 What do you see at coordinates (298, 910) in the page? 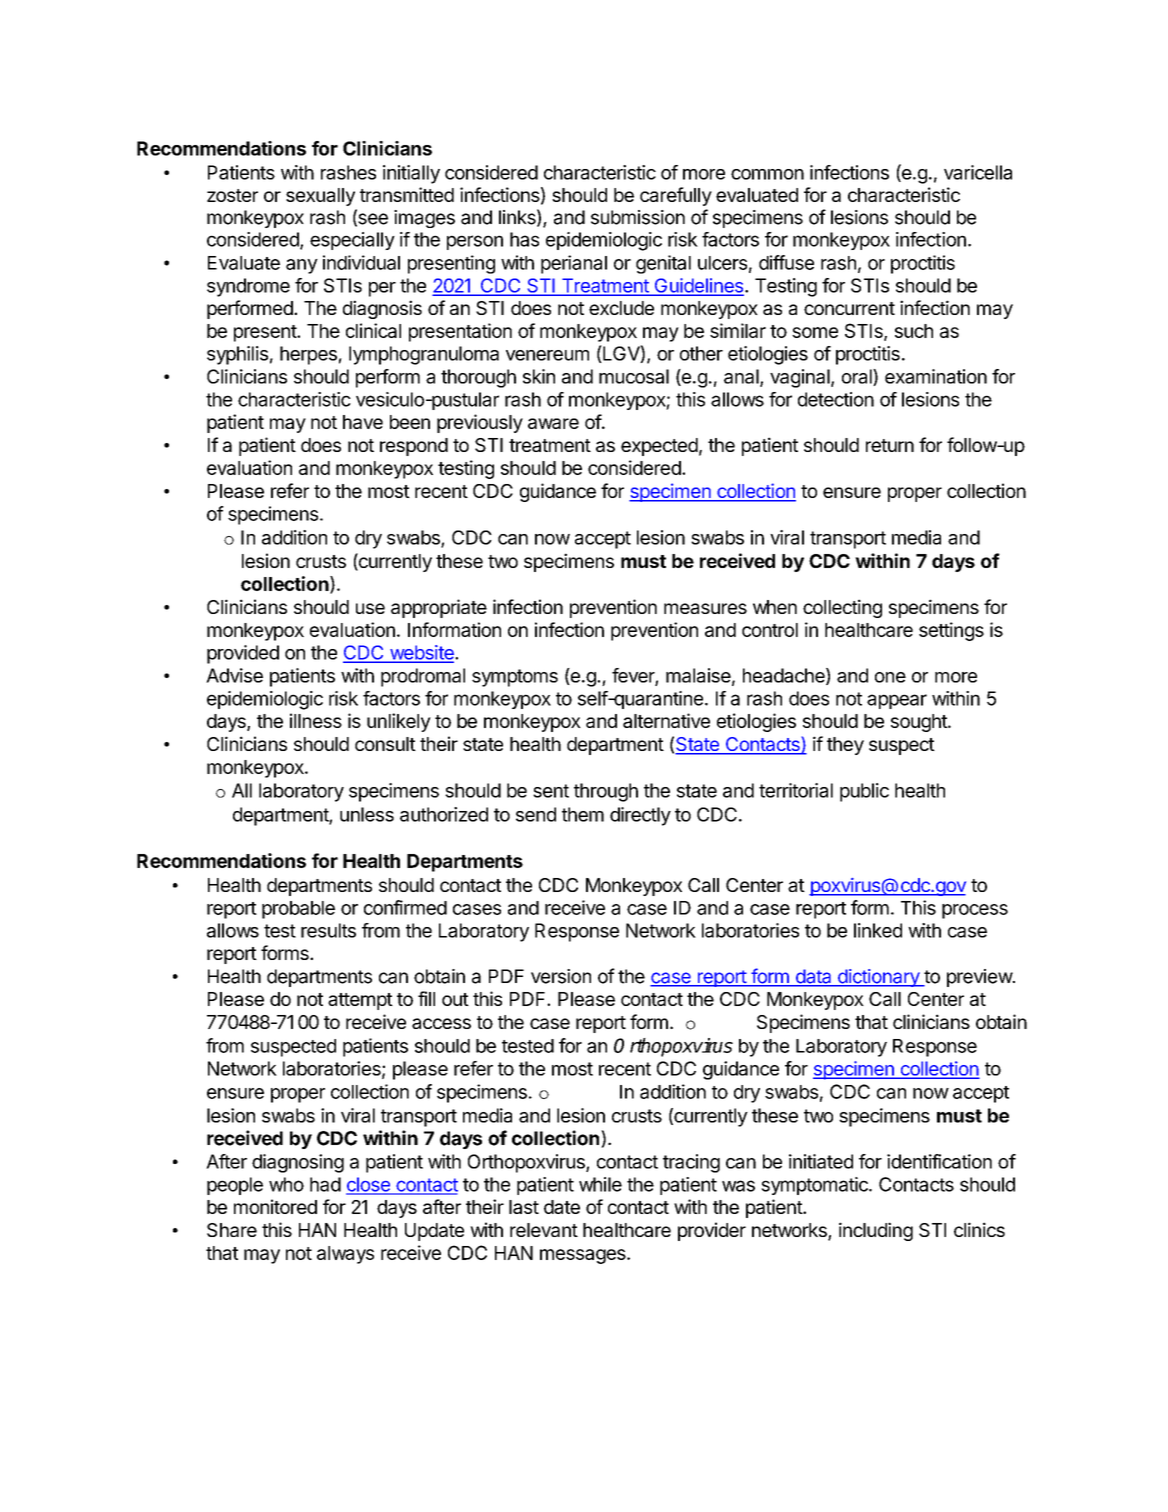
I see `probable` at bounding box center [298, 910].
